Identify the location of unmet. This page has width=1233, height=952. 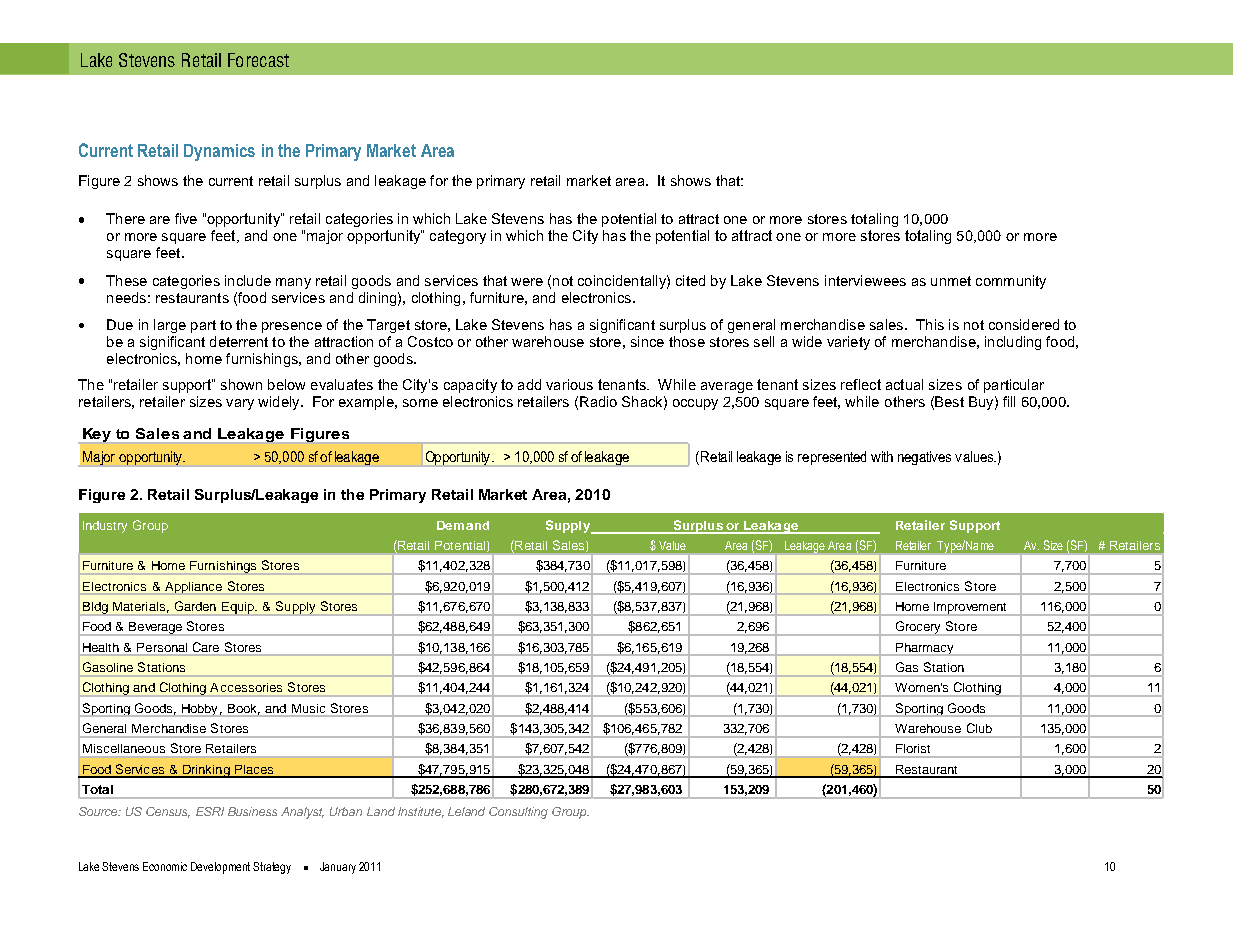
(951, 281).
